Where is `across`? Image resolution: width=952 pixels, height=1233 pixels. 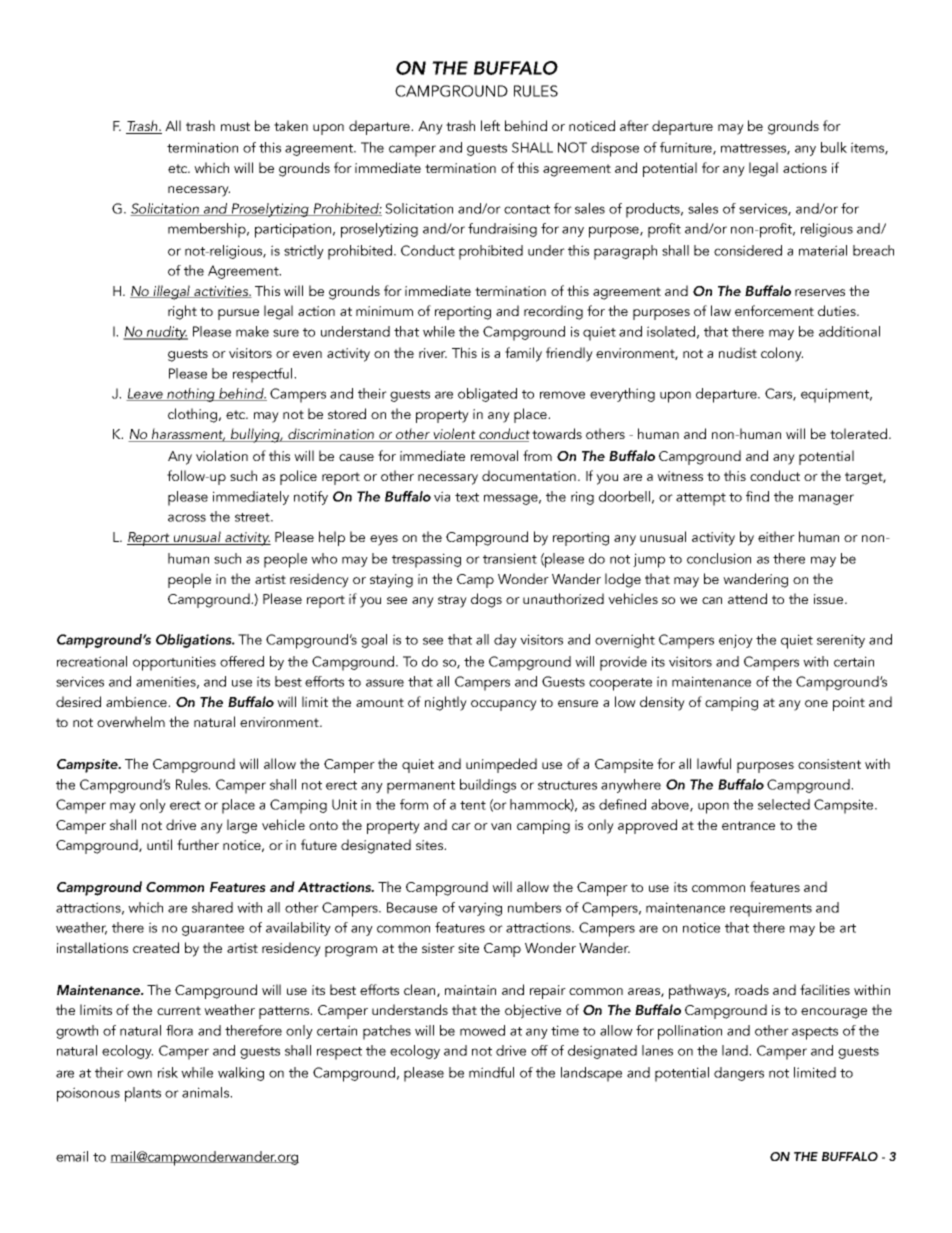 across is located at coordinates (187, 518).
